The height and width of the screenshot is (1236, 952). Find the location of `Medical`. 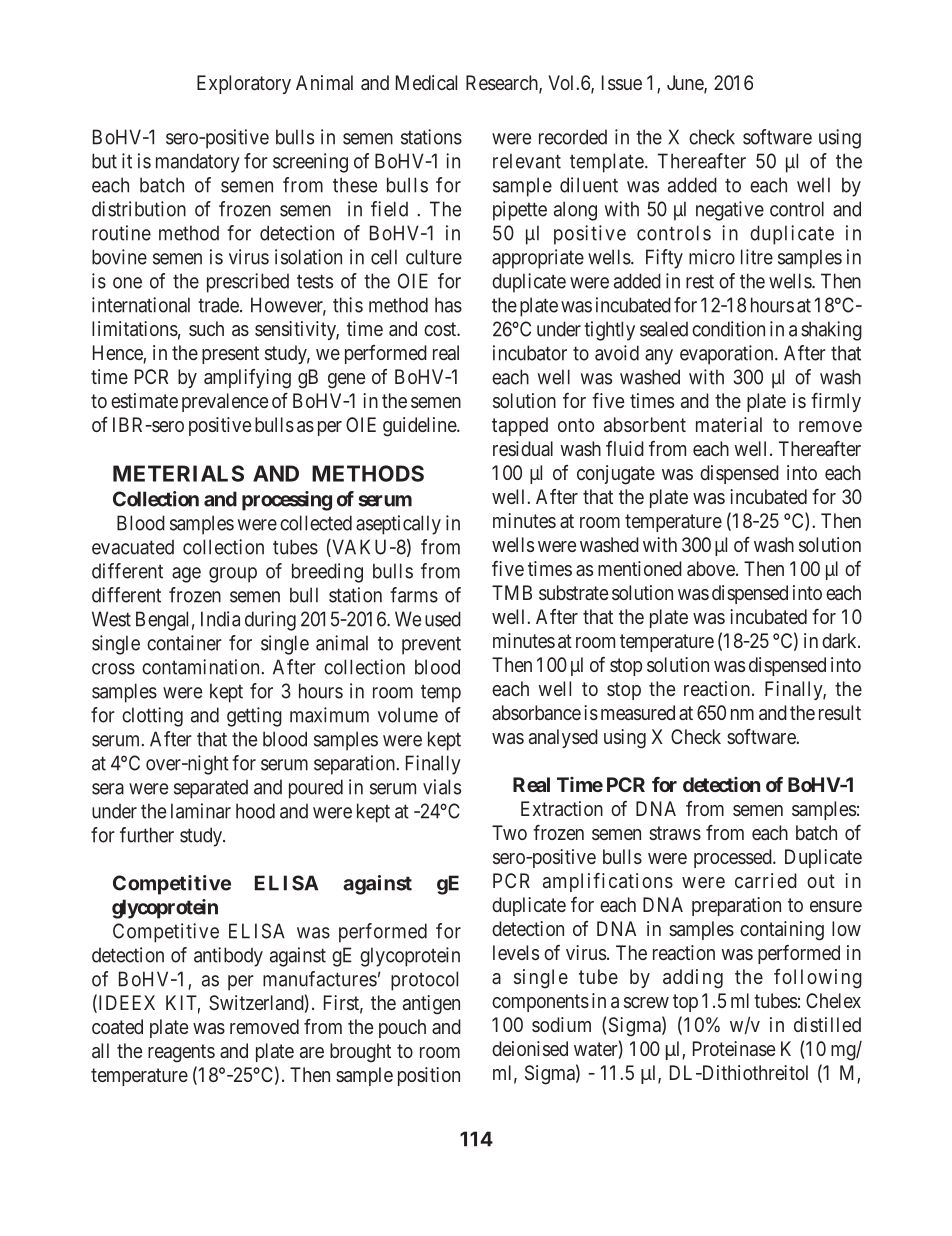

Medical is located at coordinates (426, 82).
